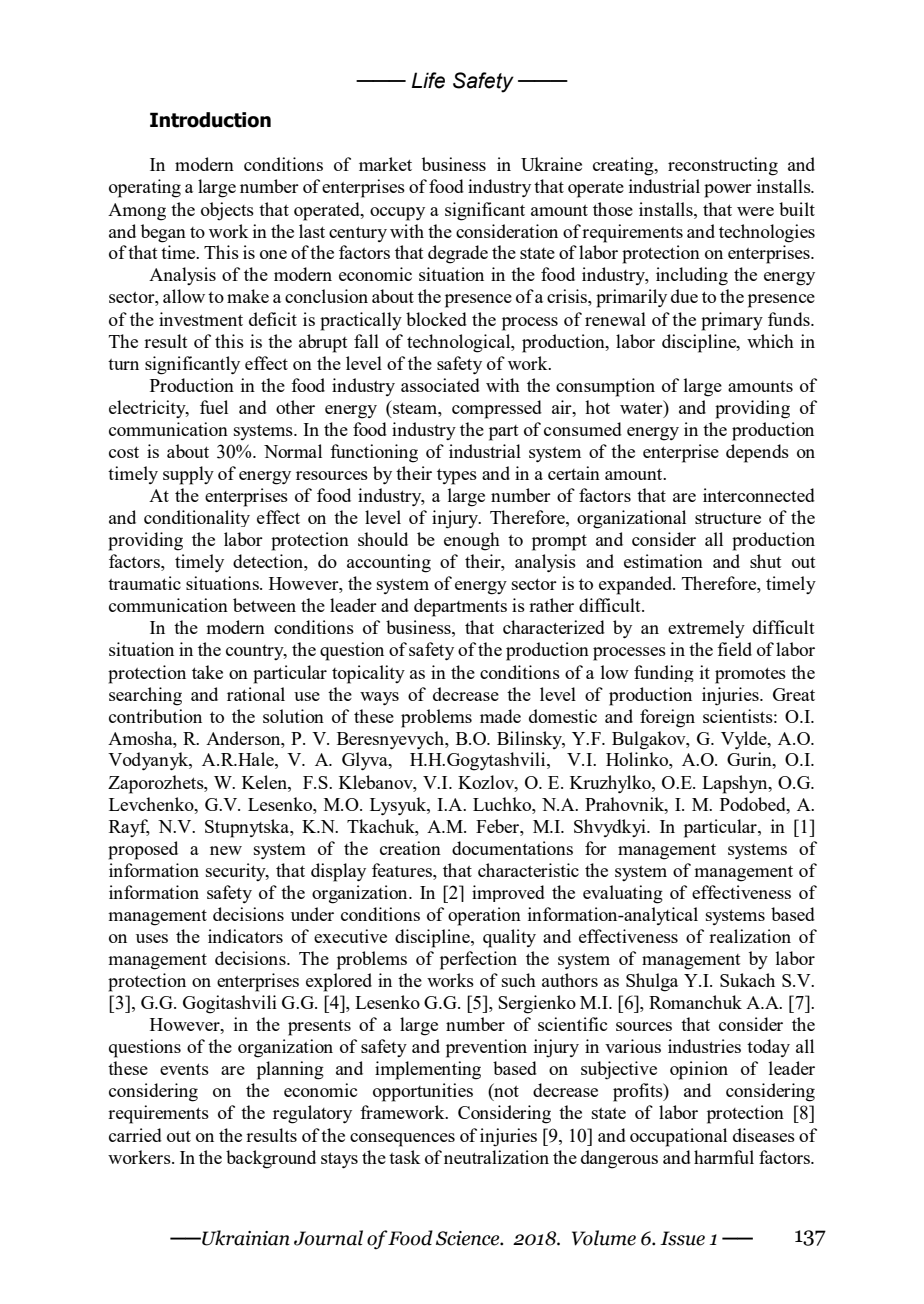  I want to click on Life, so click(428, 80).
